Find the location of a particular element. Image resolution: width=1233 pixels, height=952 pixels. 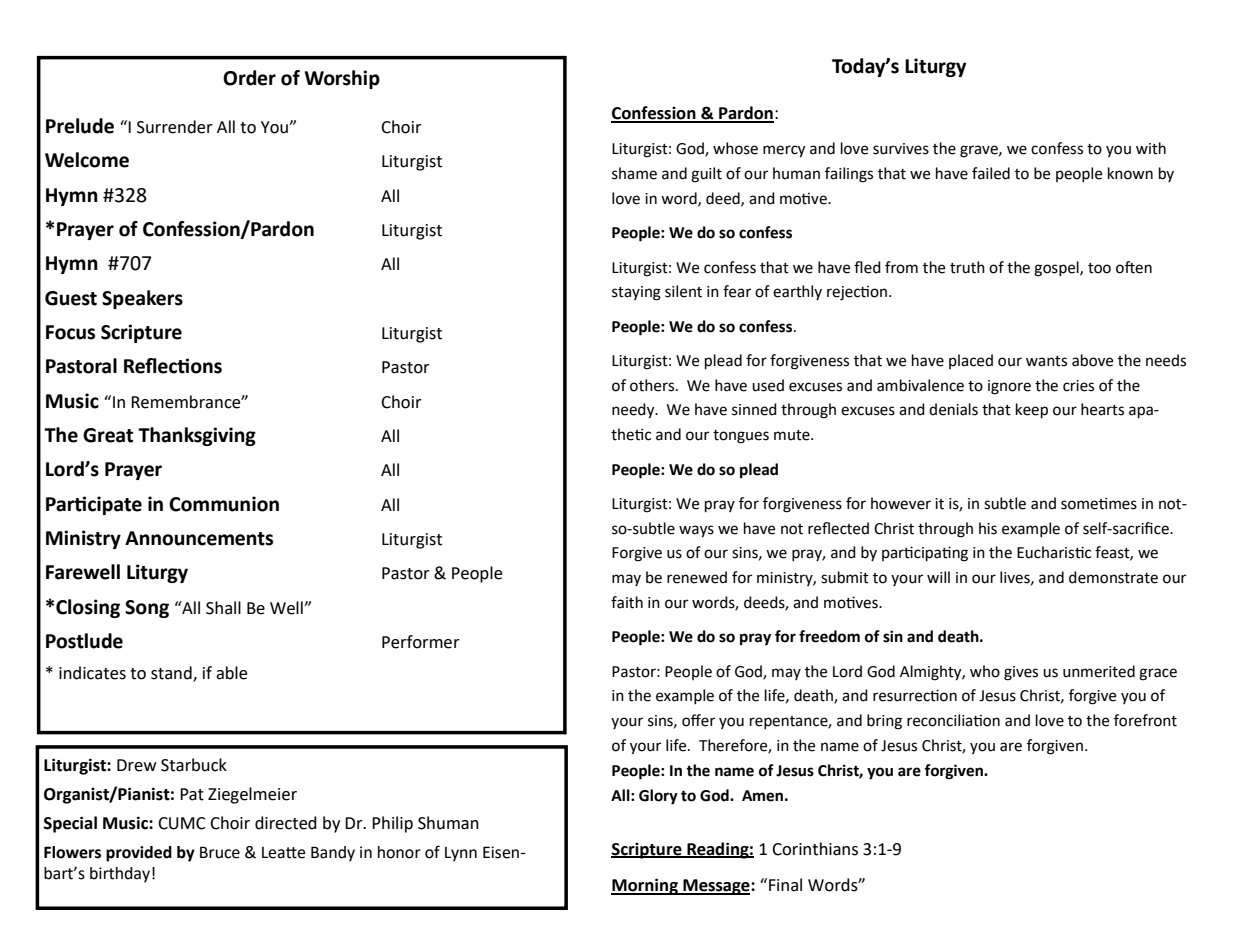

Bruce is located at coordinates (220, 852).
